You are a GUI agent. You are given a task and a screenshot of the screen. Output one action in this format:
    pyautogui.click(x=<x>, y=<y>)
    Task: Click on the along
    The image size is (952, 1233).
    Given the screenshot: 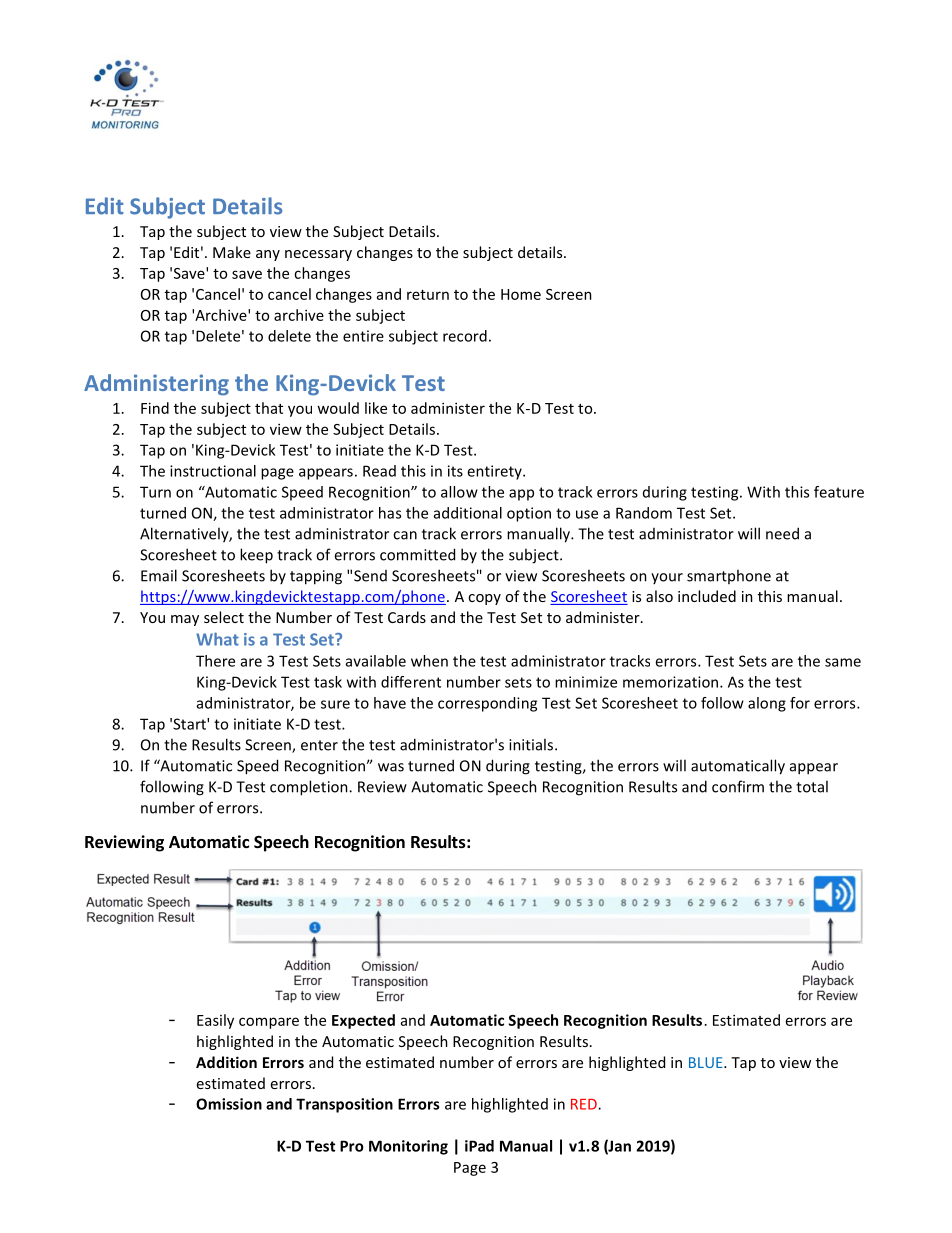 What is the action you would take?
    pyautogui.click(x=767, y=704)
